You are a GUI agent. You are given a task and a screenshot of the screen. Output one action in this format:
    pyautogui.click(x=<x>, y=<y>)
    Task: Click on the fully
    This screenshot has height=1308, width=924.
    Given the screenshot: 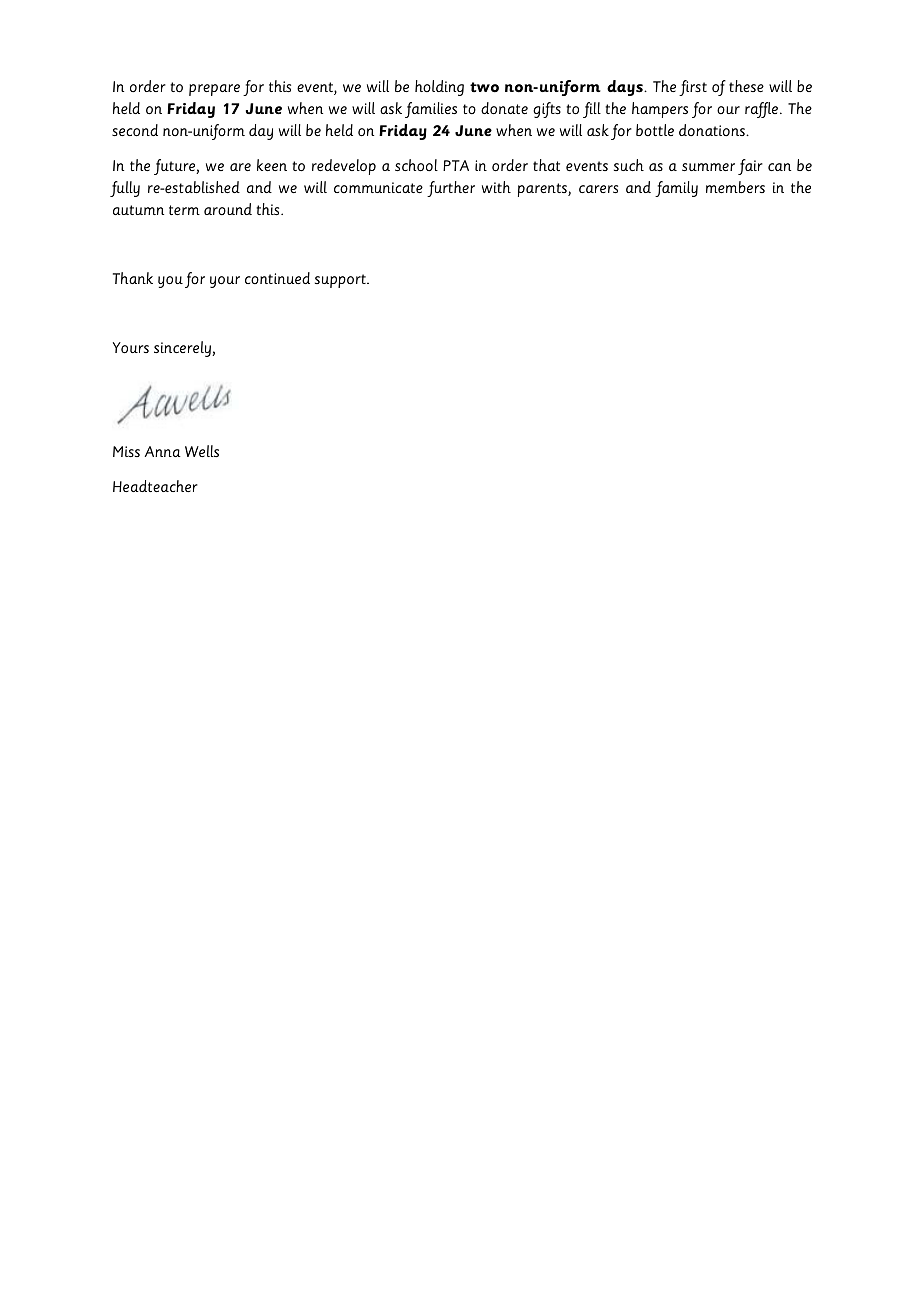 What is the action you would take?
    pyautogui.click(x=125, y=189)
